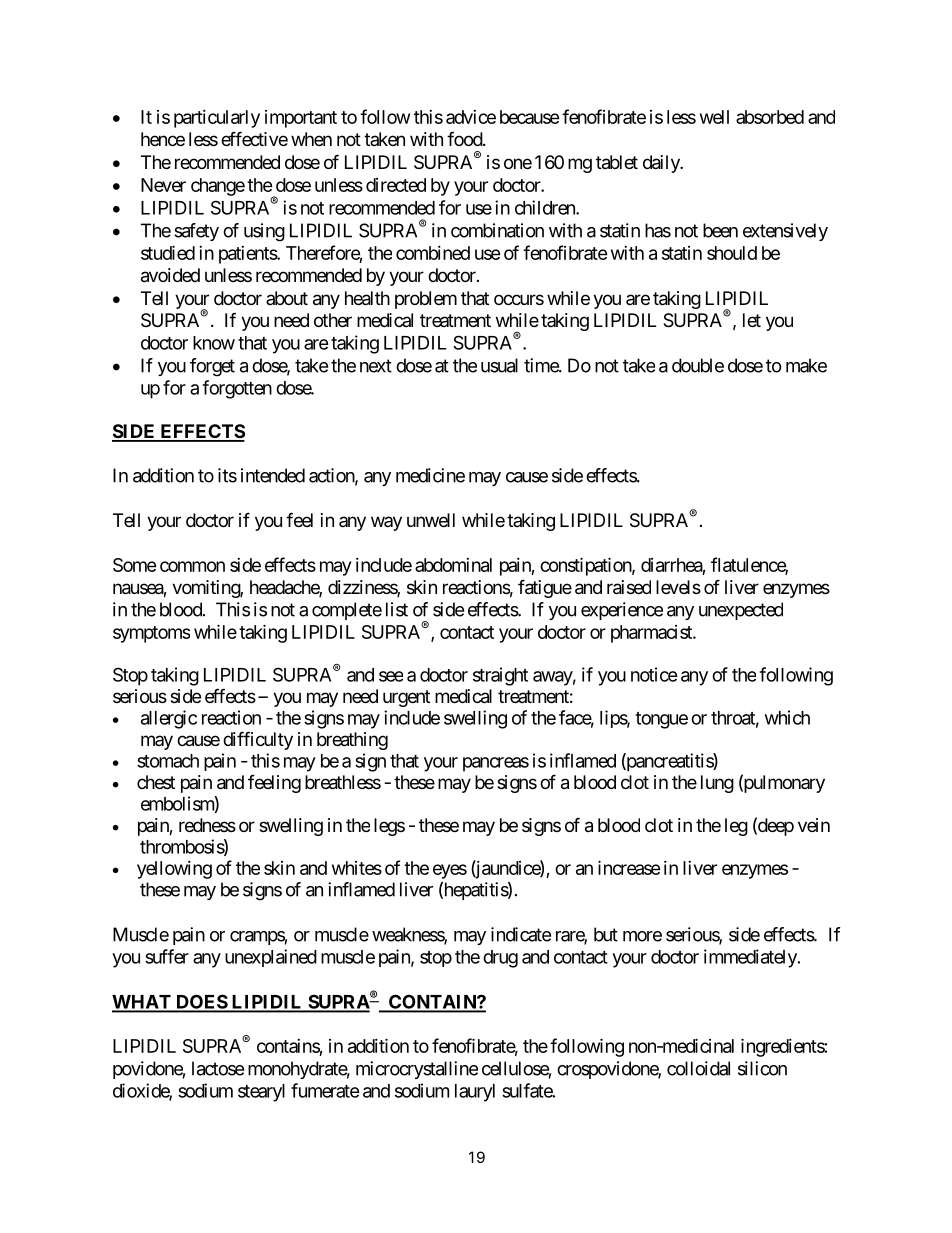 The image size is (952, 1233). I want to click on absorbed, so click(770, 117).
